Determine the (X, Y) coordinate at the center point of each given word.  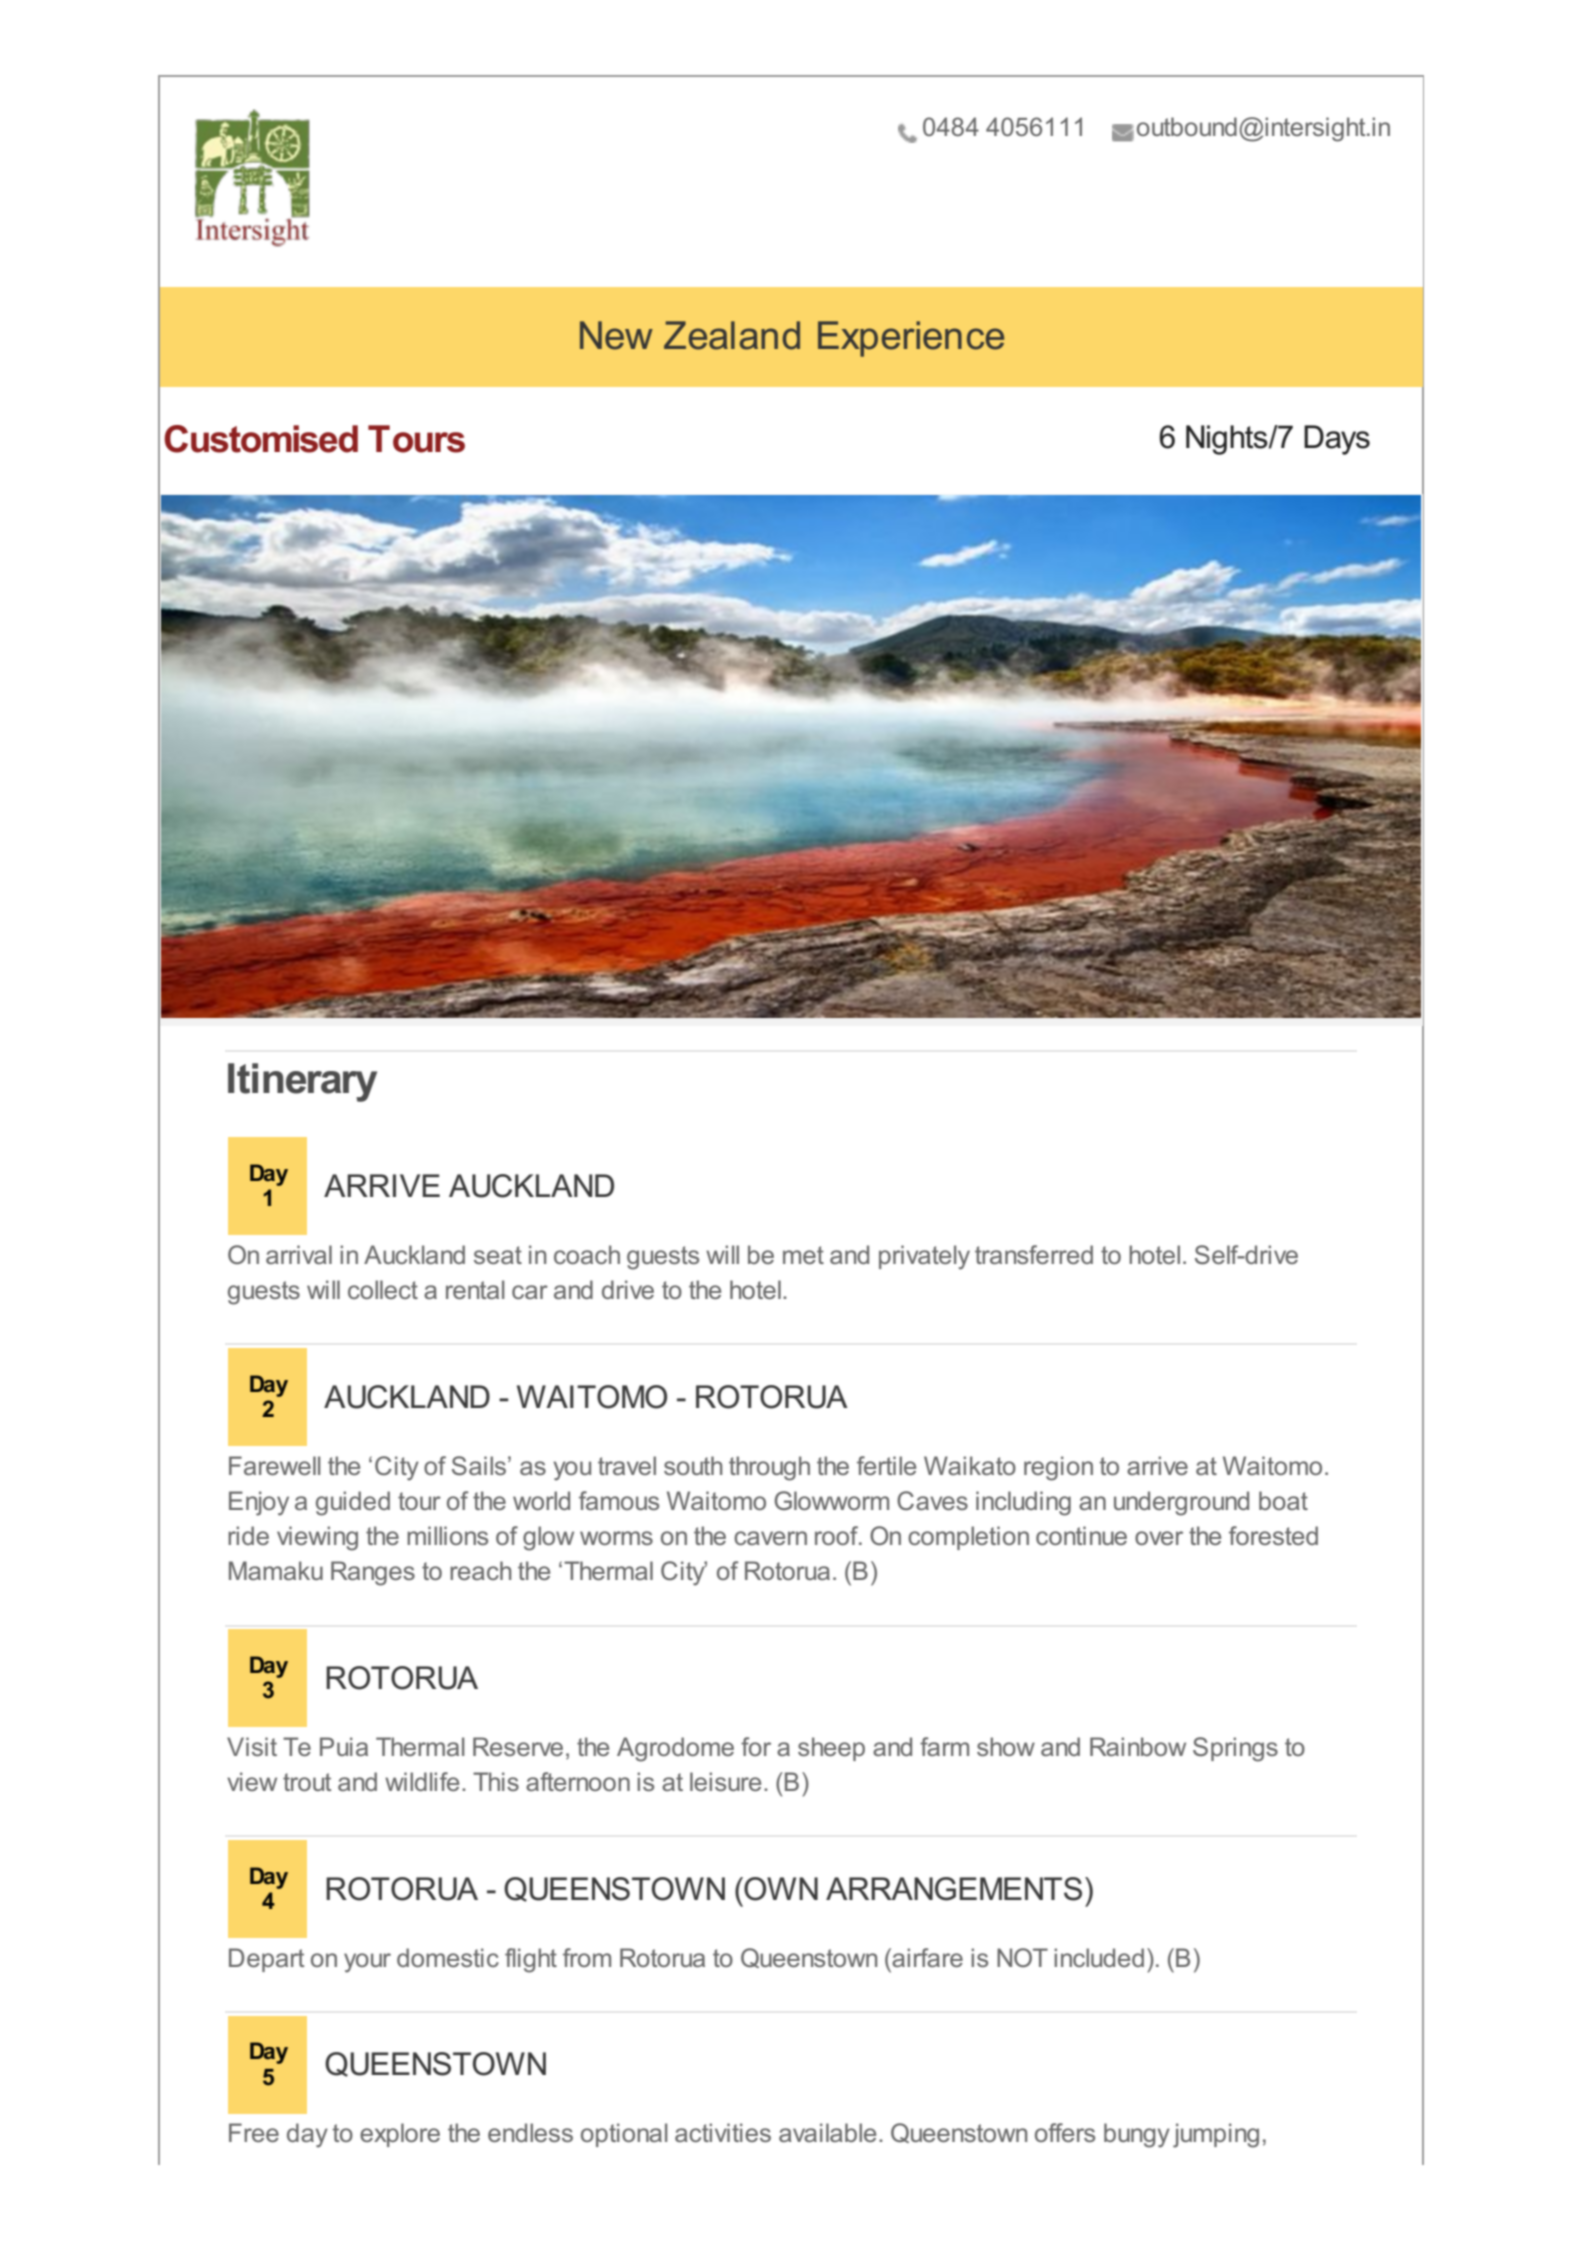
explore (400, 2135)
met (803, 1255)
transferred (1034, 1254)
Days (1337, 440)
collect (383, 1289)
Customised (261, 439)
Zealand (732, 335)
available (827, 2132)
